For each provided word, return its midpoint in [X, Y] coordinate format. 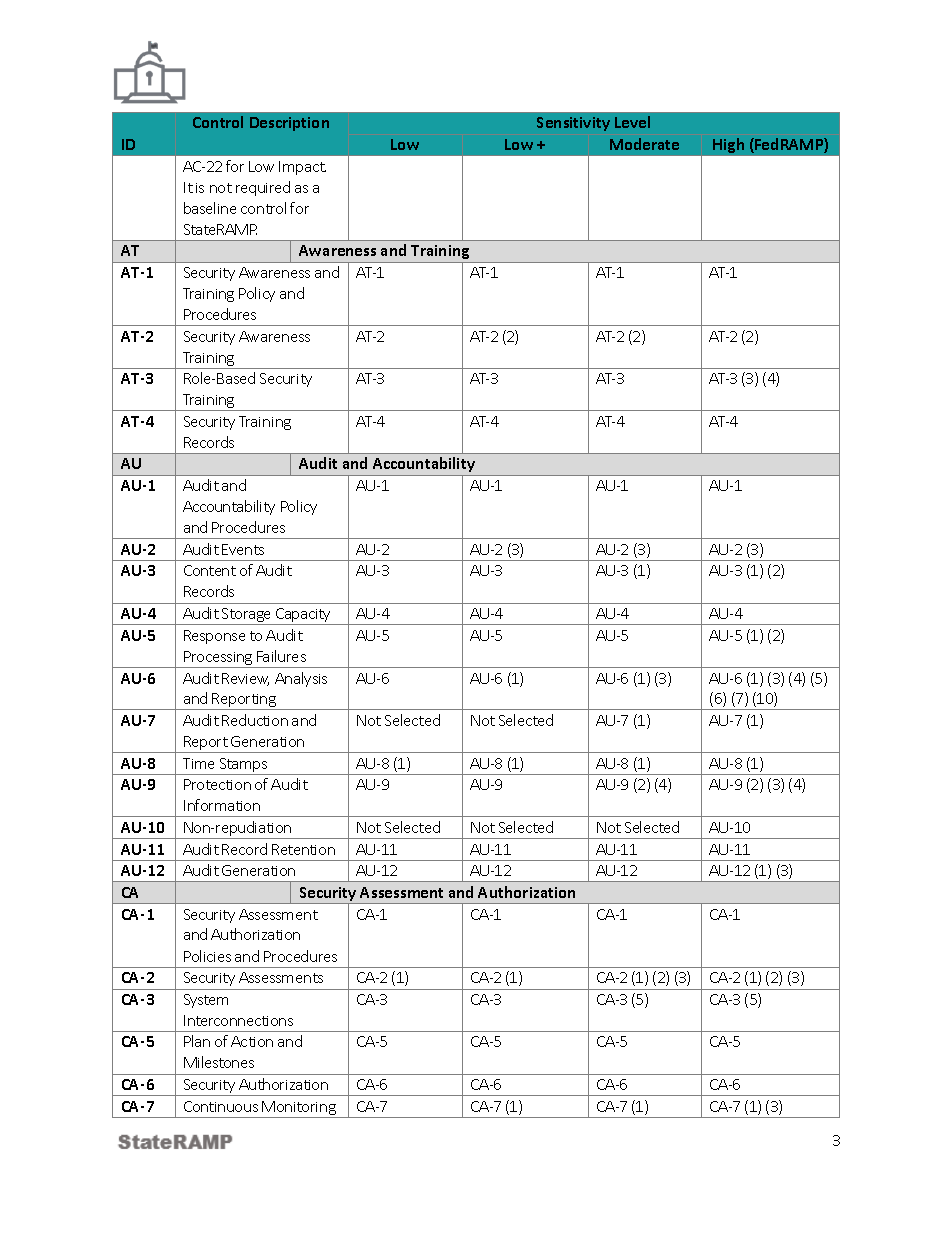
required [263, 188]
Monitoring [299, 1109]
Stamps [243, 766]
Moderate [644, 144]
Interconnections [238, 1020]
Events [243, 549]
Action [252, 1041]
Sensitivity [573, 124]
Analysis [301, 679]
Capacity [303, 616]
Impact [302, 168]
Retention [303, 849]
